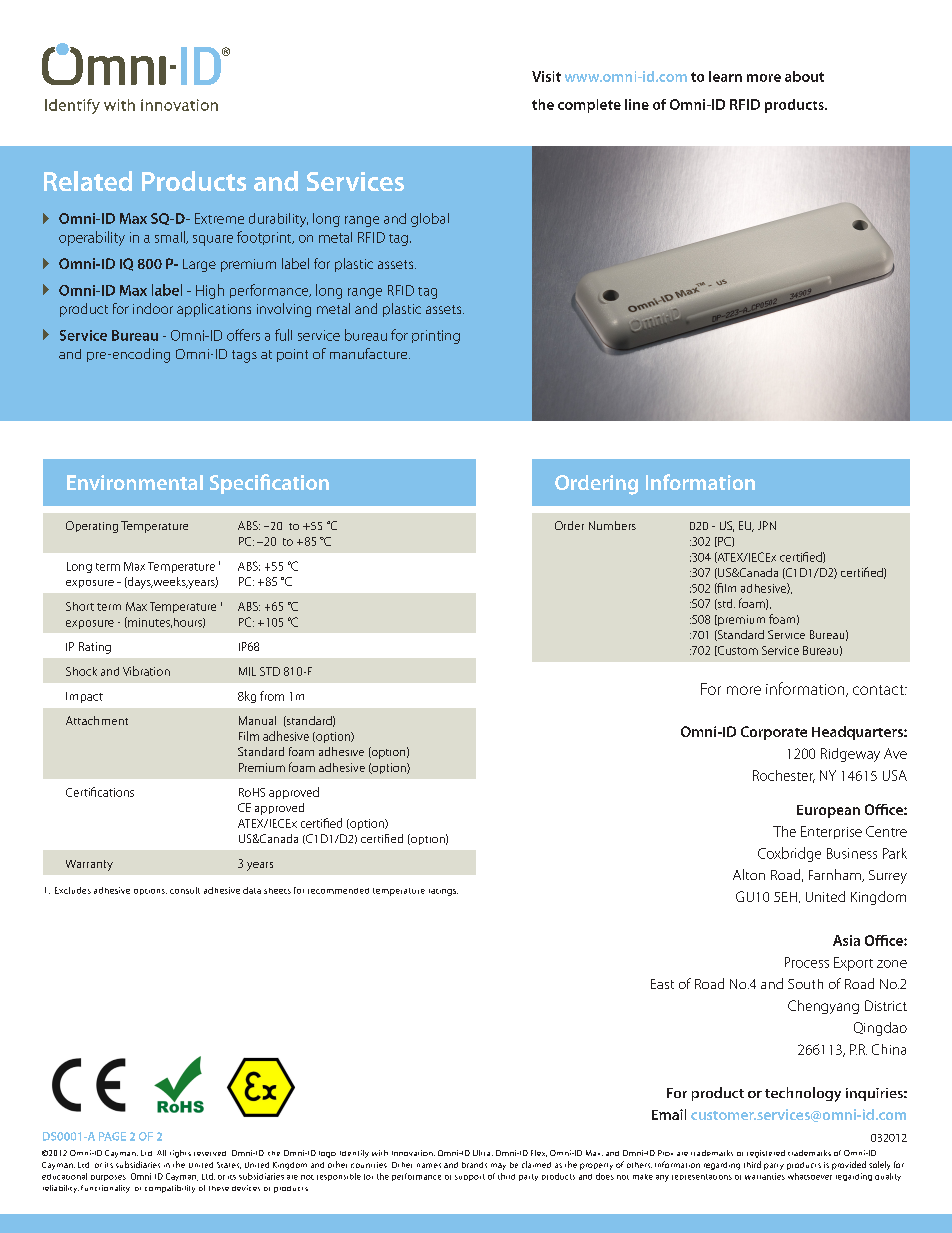 This page has height=1233, width=952. Describe the element at coordinates (338, 891) in the page. I see `recommended` at that location.
